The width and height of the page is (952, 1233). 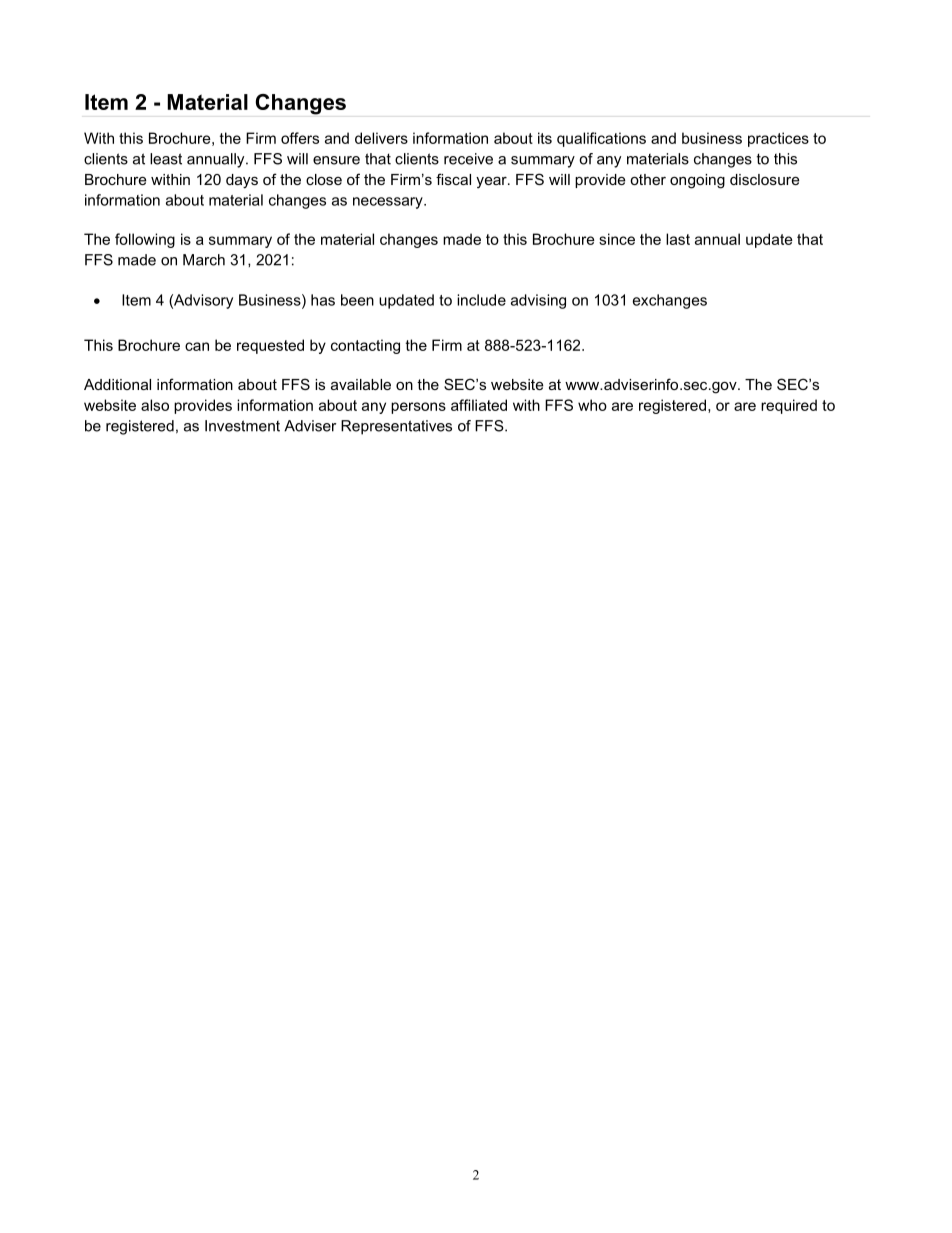 I want to click on following, so click(x=145, y=240).
